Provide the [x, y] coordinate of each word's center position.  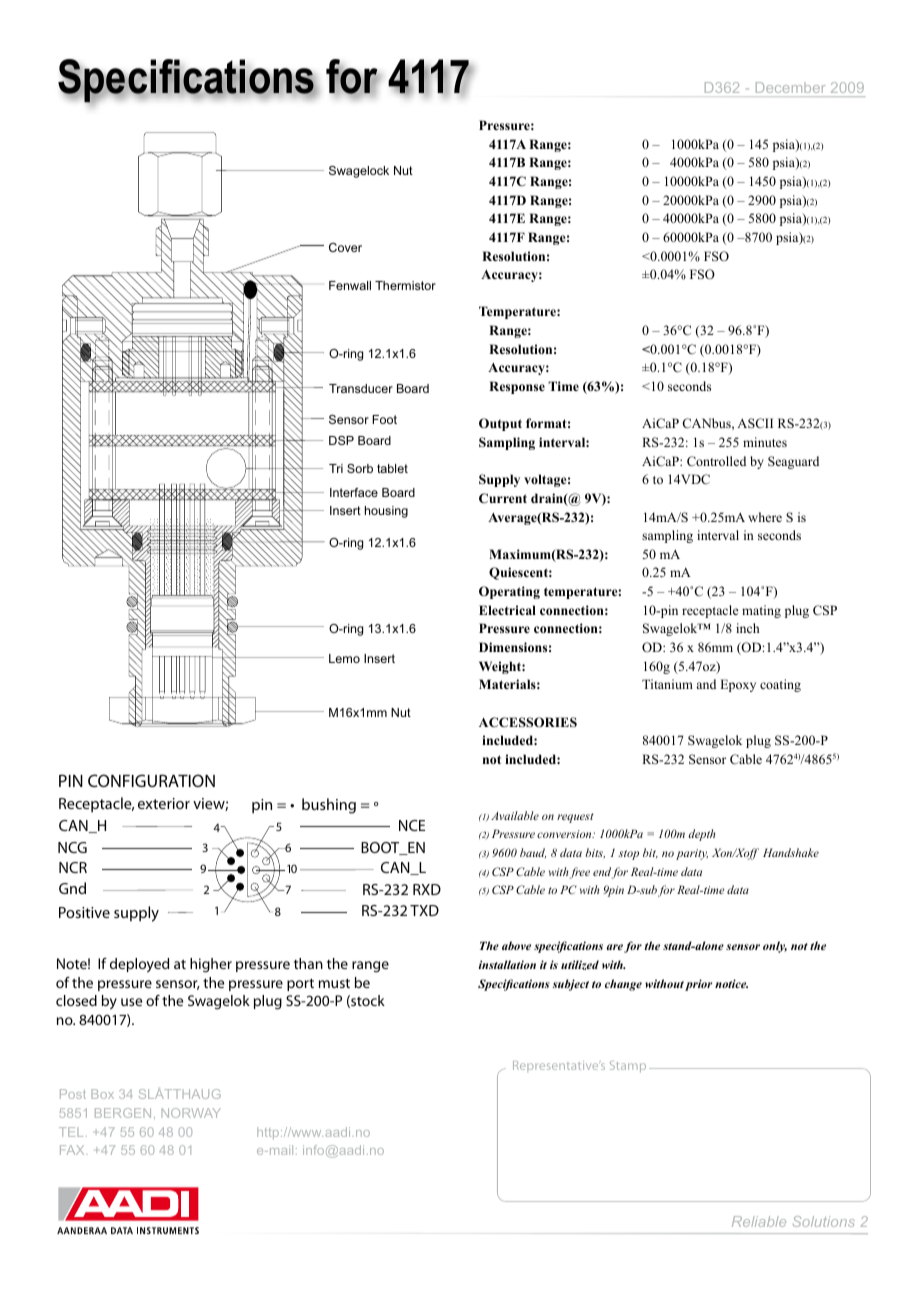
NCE [412, 825]
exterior [164, 803]
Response [517, 387]
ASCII [755, 423]
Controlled [716, 461]
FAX [73, 1150]
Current [503, 498]
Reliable [759, 1221]
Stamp [628, 1067]
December [790, 87]
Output [500, 424]
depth [702, 835]
